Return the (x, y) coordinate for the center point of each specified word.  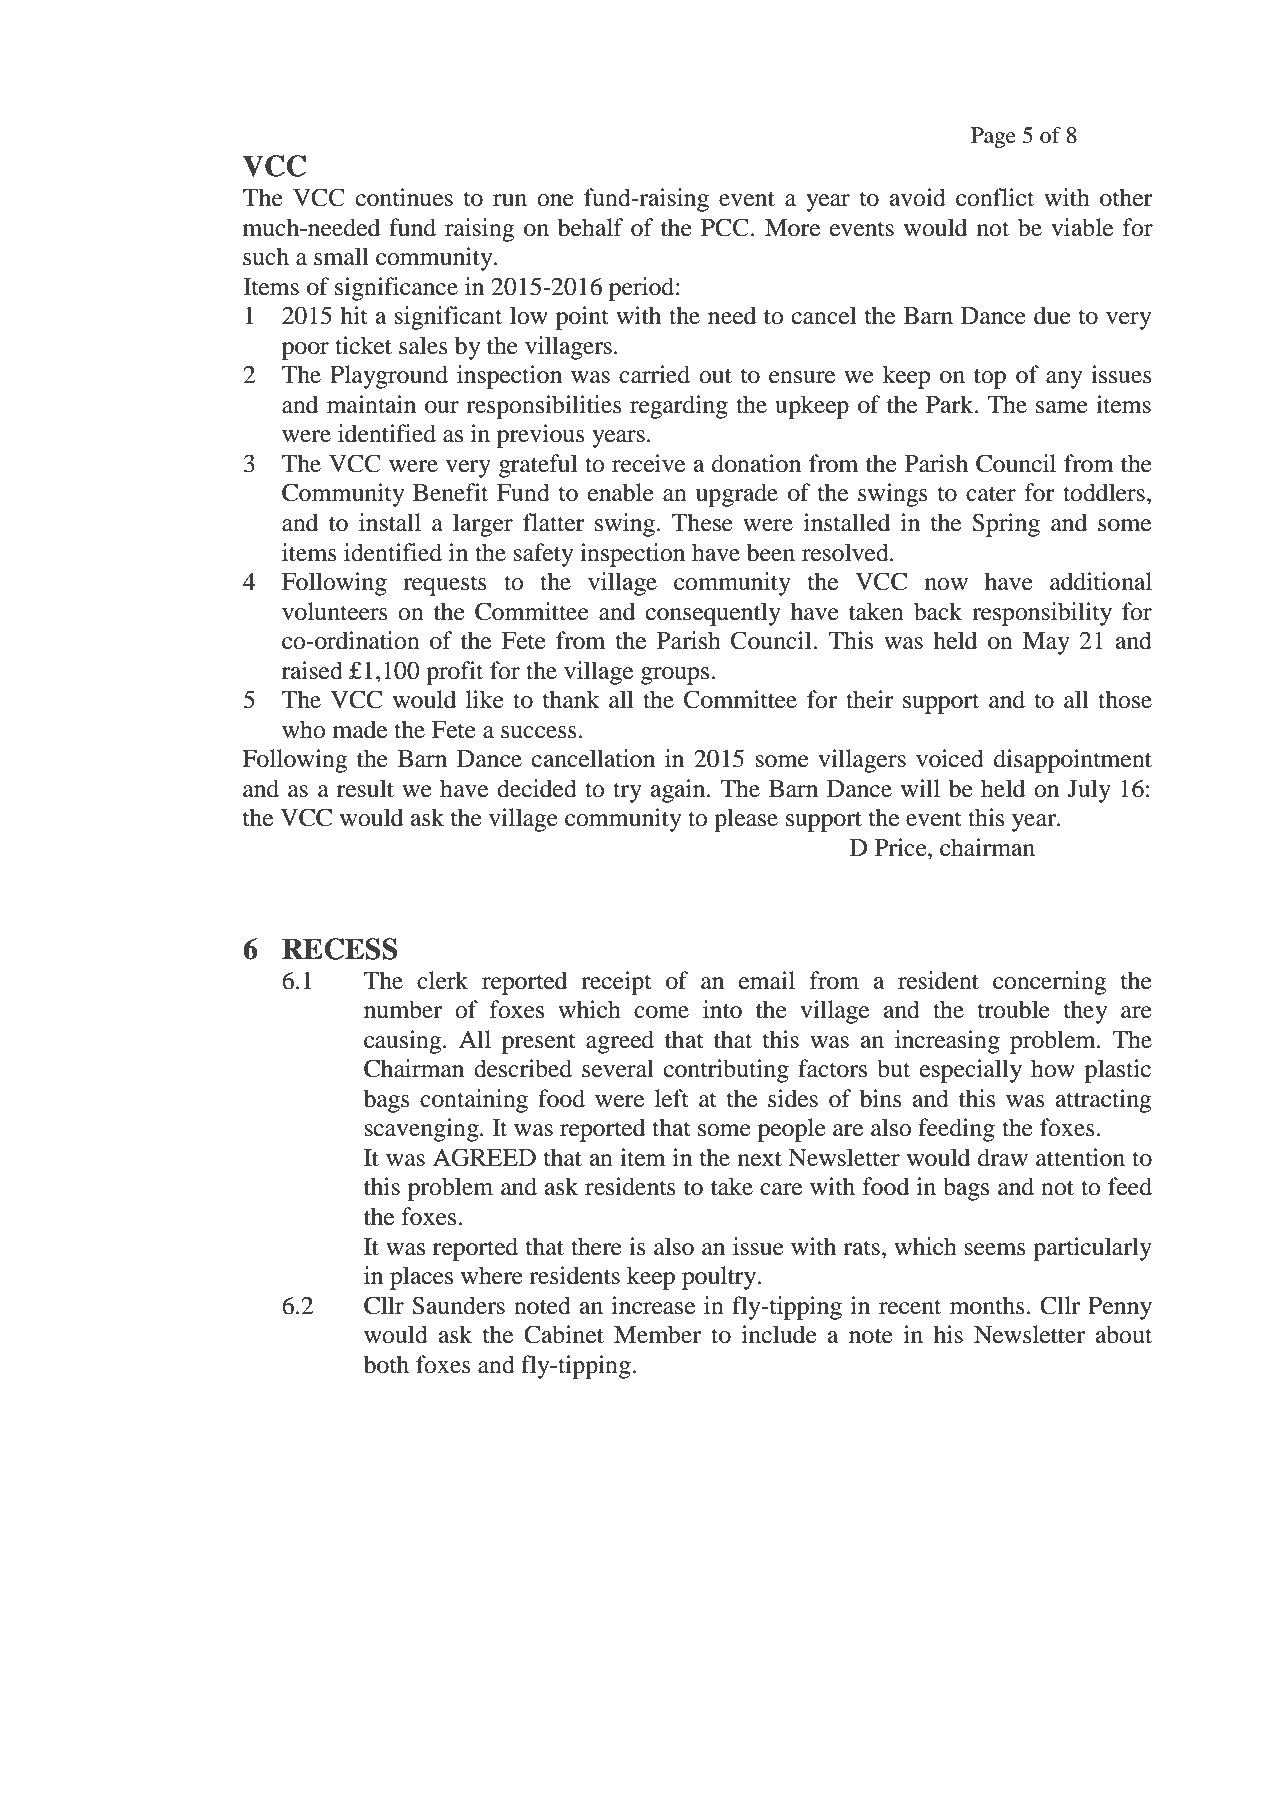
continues (404, 197)
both (386, 1364)
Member (657, 1334)
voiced (950, 758)
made (360, 729)
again (679, 791)
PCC (725, 227)
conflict (995, 197)
